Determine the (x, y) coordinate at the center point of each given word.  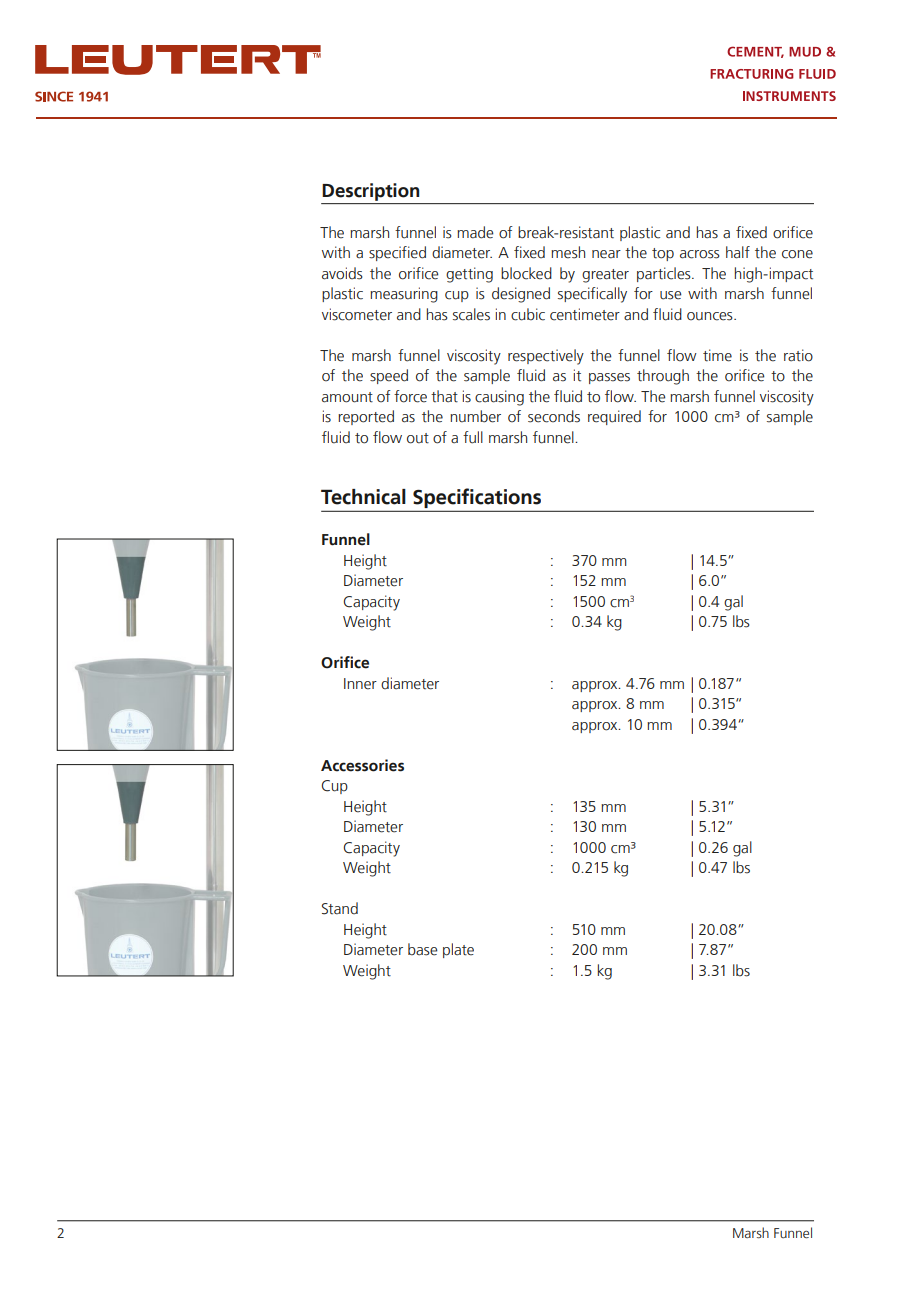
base (423, 949)
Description (371, 192)
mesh (568, 252)
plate (458, 950)
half (738, 252)
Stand (340, 908)
